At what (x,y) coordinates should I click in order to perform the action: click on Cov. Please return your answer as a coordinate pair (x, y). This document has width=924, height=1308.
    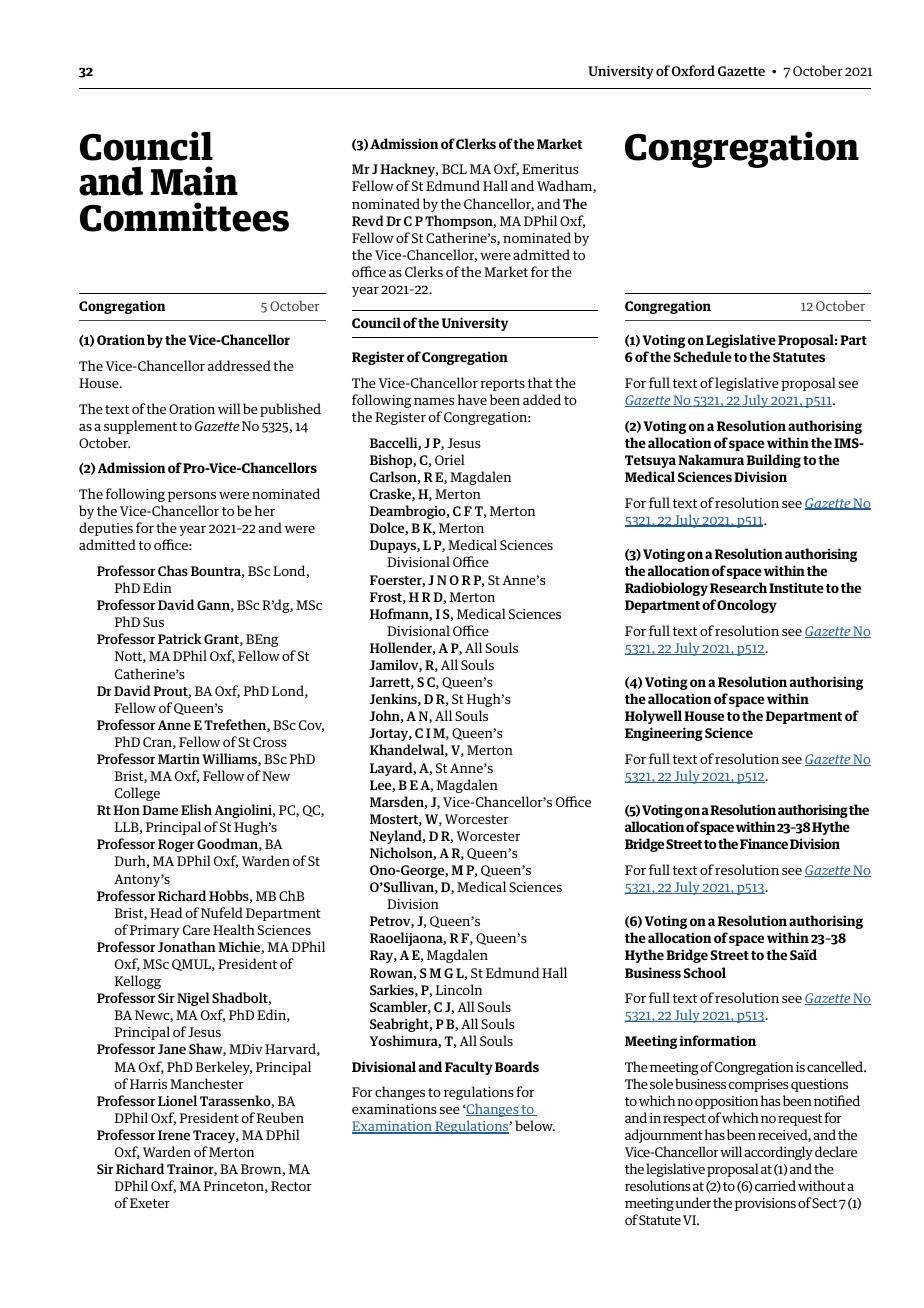
    Looking at the image, I should click on (311, 726).
